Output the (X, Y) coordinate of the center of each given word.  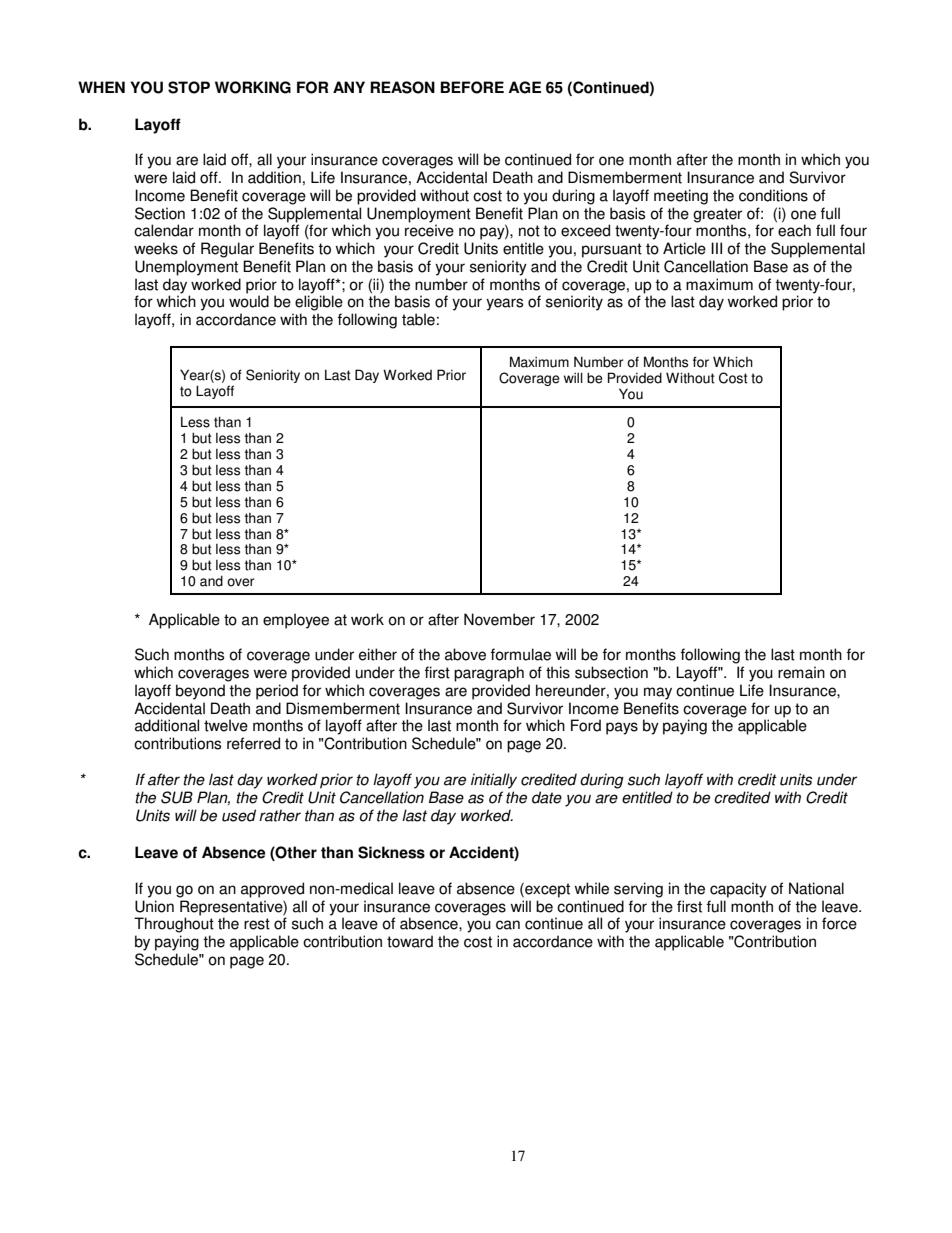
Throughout (174, 925)
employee (296, 621)
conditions (773, 195)
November (499, 619)
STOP (189, 87)
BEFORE (472, 87)
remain (801, 672)
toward (410, 941)
